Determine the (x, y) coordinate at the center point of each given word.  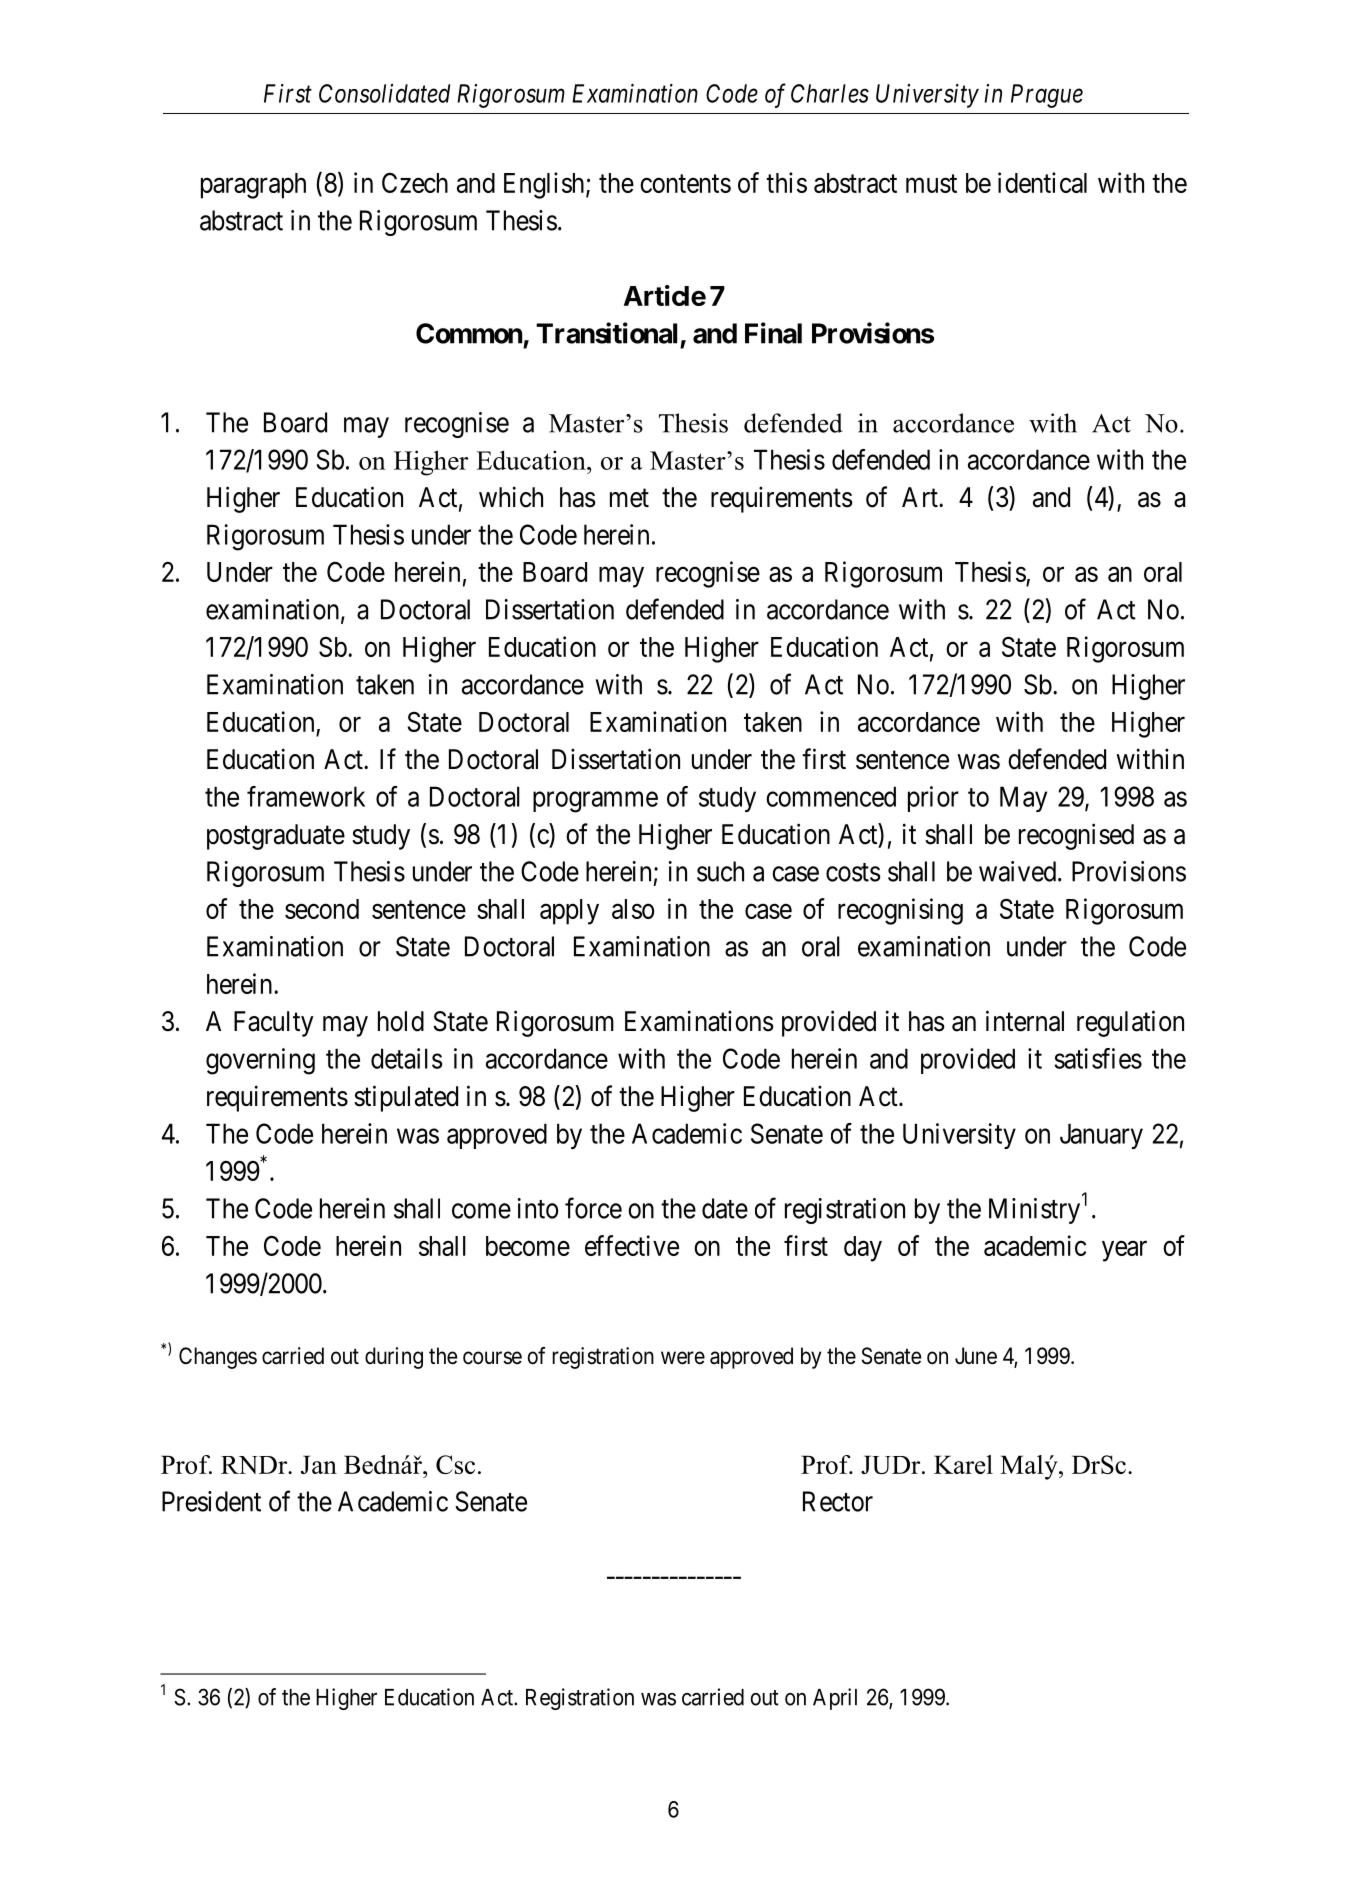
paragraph (253, 186)
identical (1042, 182)
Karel (963, 1464)
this (786, 182)
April (835, 1699)
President (211, 1501)
